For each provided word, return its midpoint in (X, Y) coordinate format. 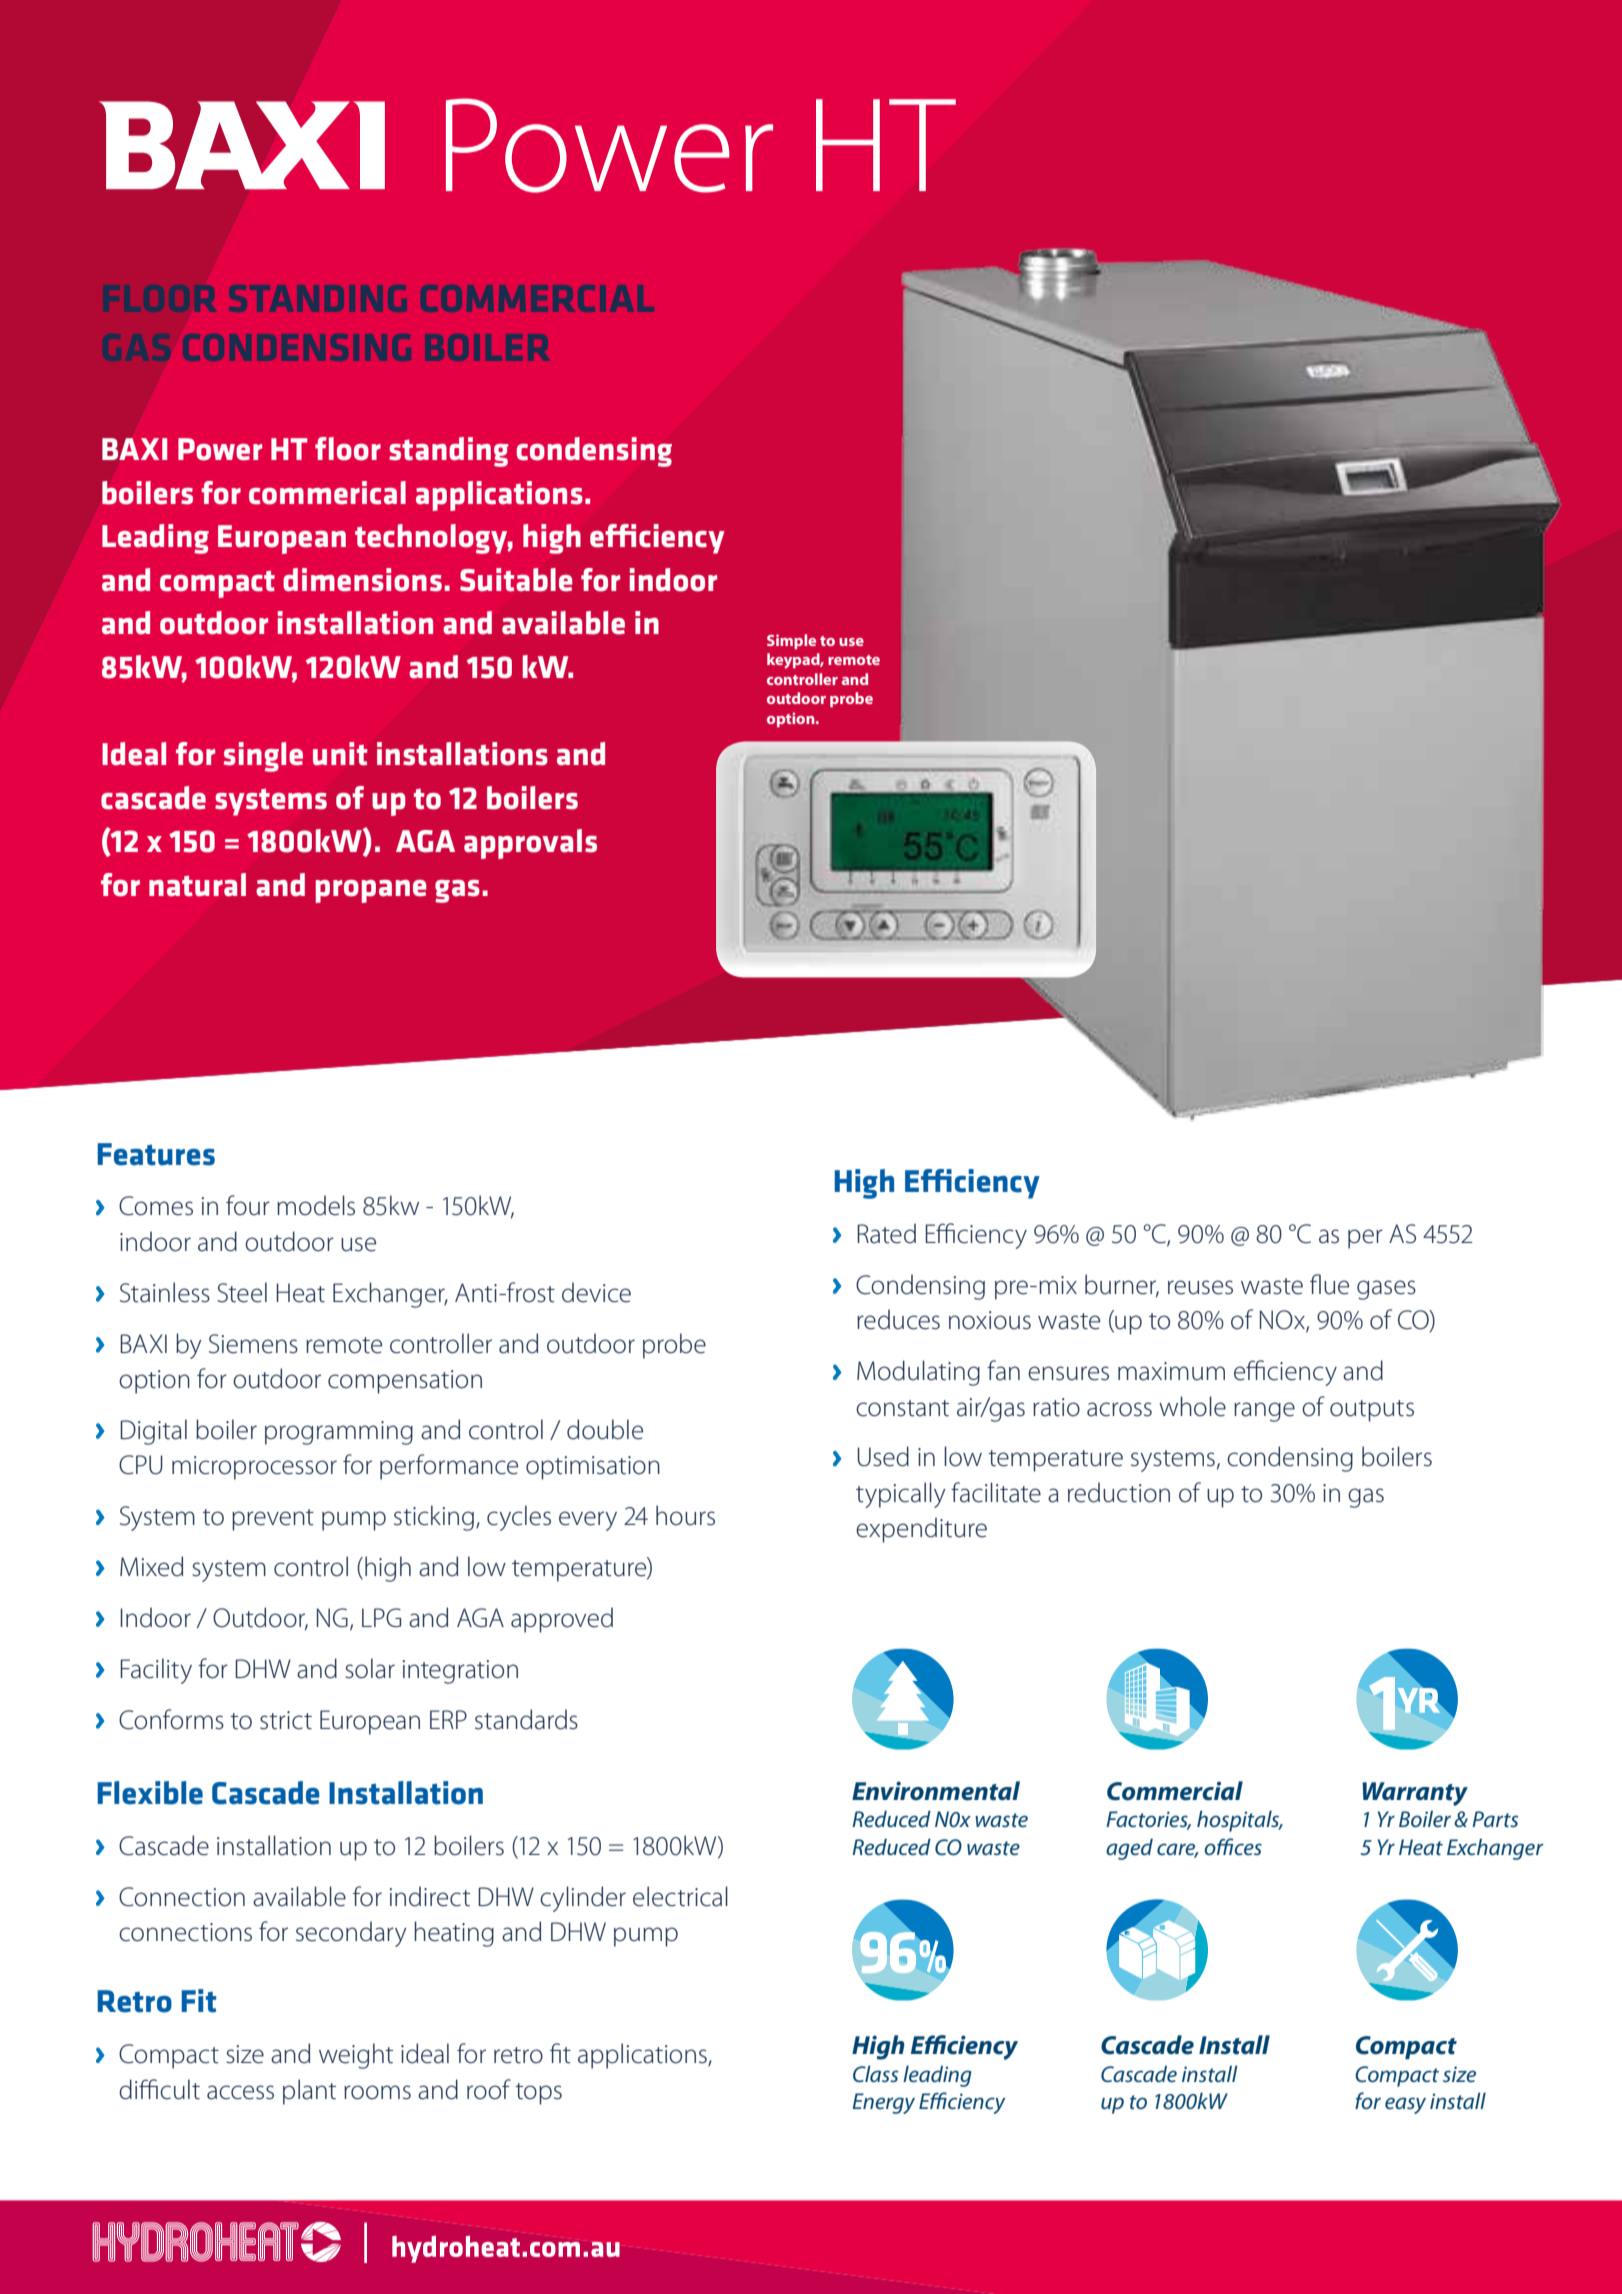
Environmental (936, 1791)
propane (371, 891)
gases (1386, 1290)
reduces (898, 1319)
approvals (530, 844)
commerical (327, 493)
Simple (791, 641)
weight (356, 2056)
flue (1329, 1284)
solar (370, 1668)
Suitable (516, 580)
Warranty (1415, 1794)
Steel (242, 1292)
